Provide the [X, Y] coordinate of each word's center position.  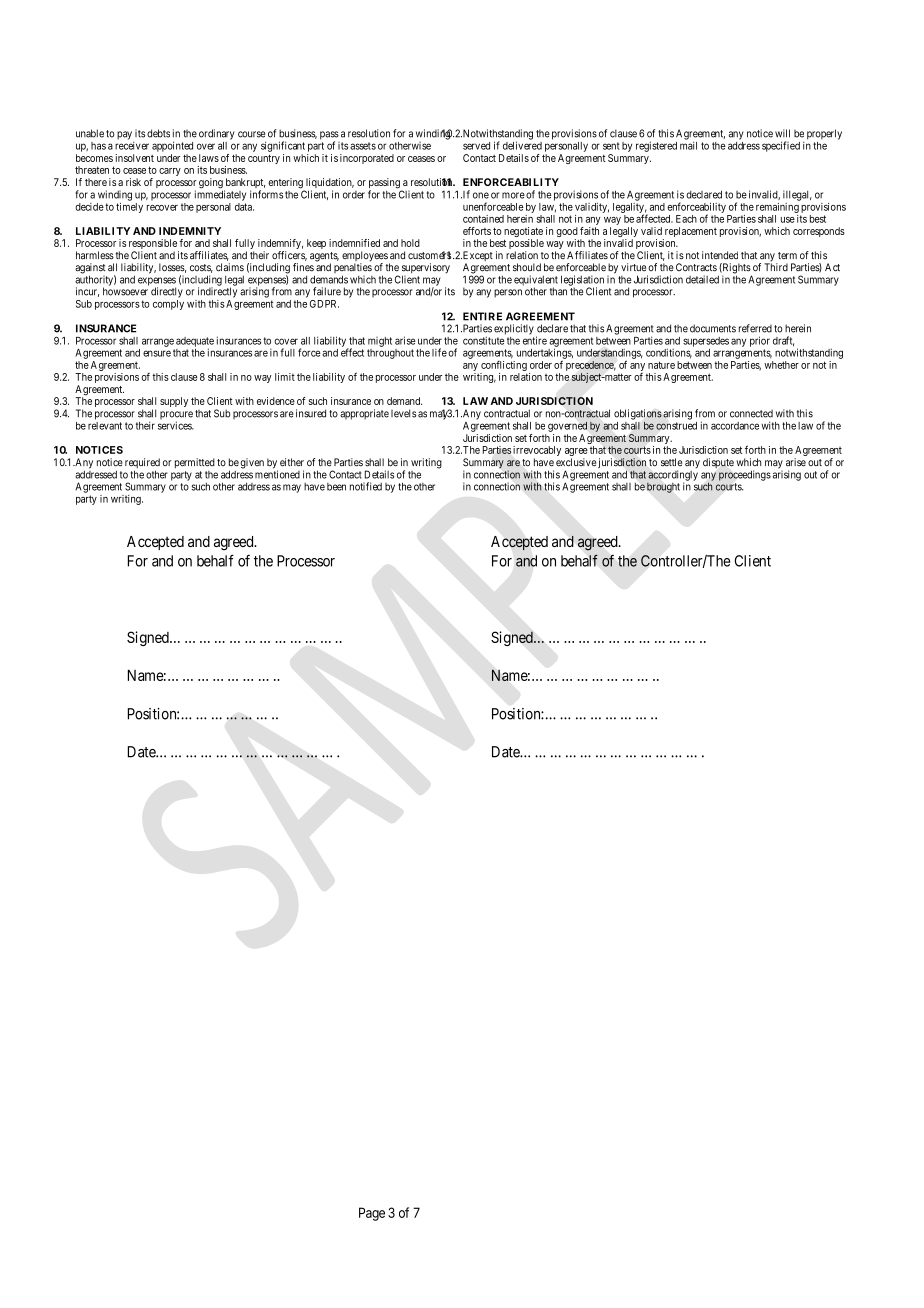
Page [372, 1214]
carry [170, 172]
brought [663, 488]
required [142, 464]
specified [781, 146]
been [336, 487]
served [476, 146]
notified [366, 486]
